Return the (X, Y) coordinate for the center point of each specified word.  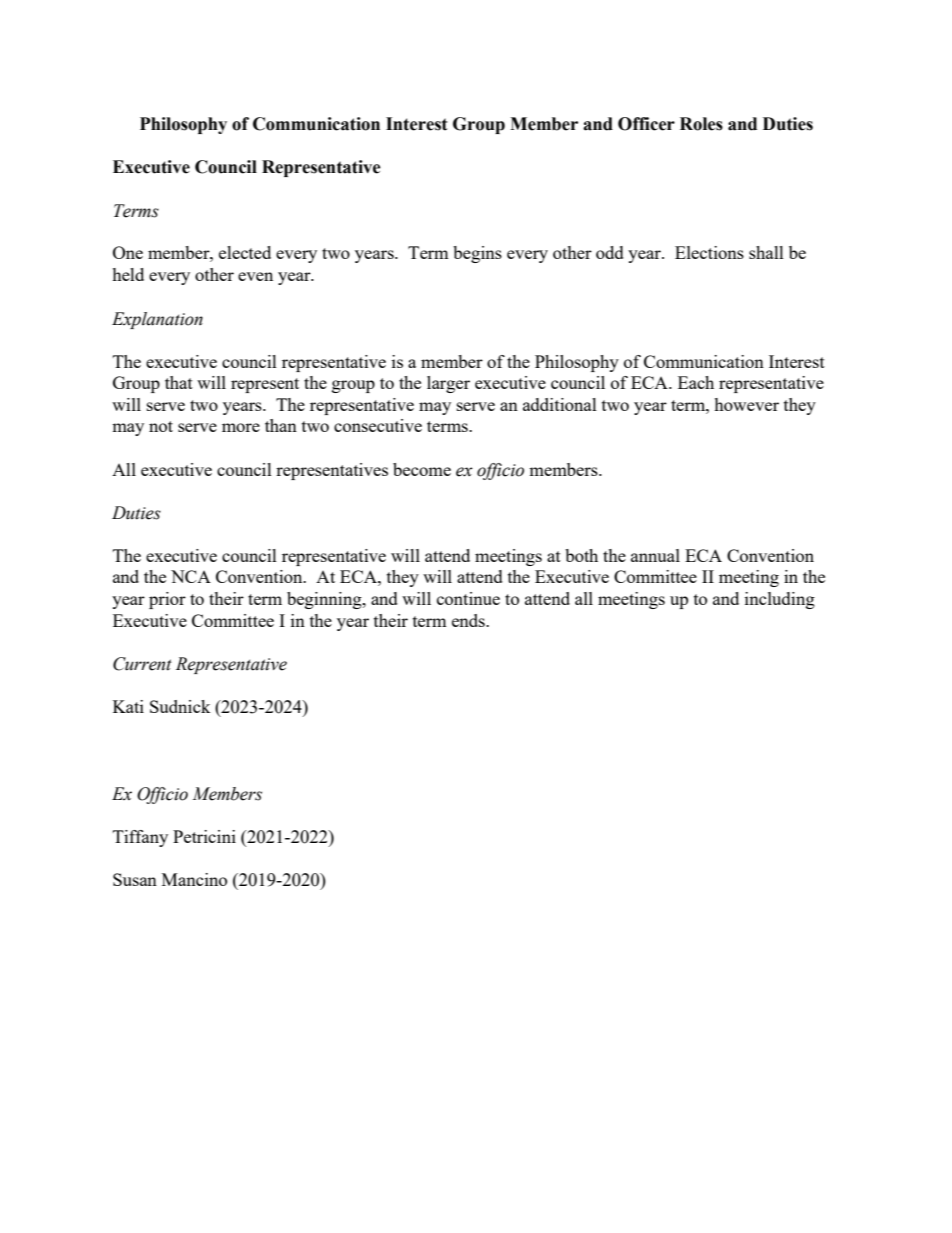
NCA (191, 576)
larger (448, 384)
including (780, 600)
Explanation (157, 320)
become (422, 469)
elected (245, 252)
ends (469, 620)
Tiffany (140, 838)
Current (142, 664)
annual (655, 555)
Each (696, 382)
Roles (701, 124)
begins (477, 254)
